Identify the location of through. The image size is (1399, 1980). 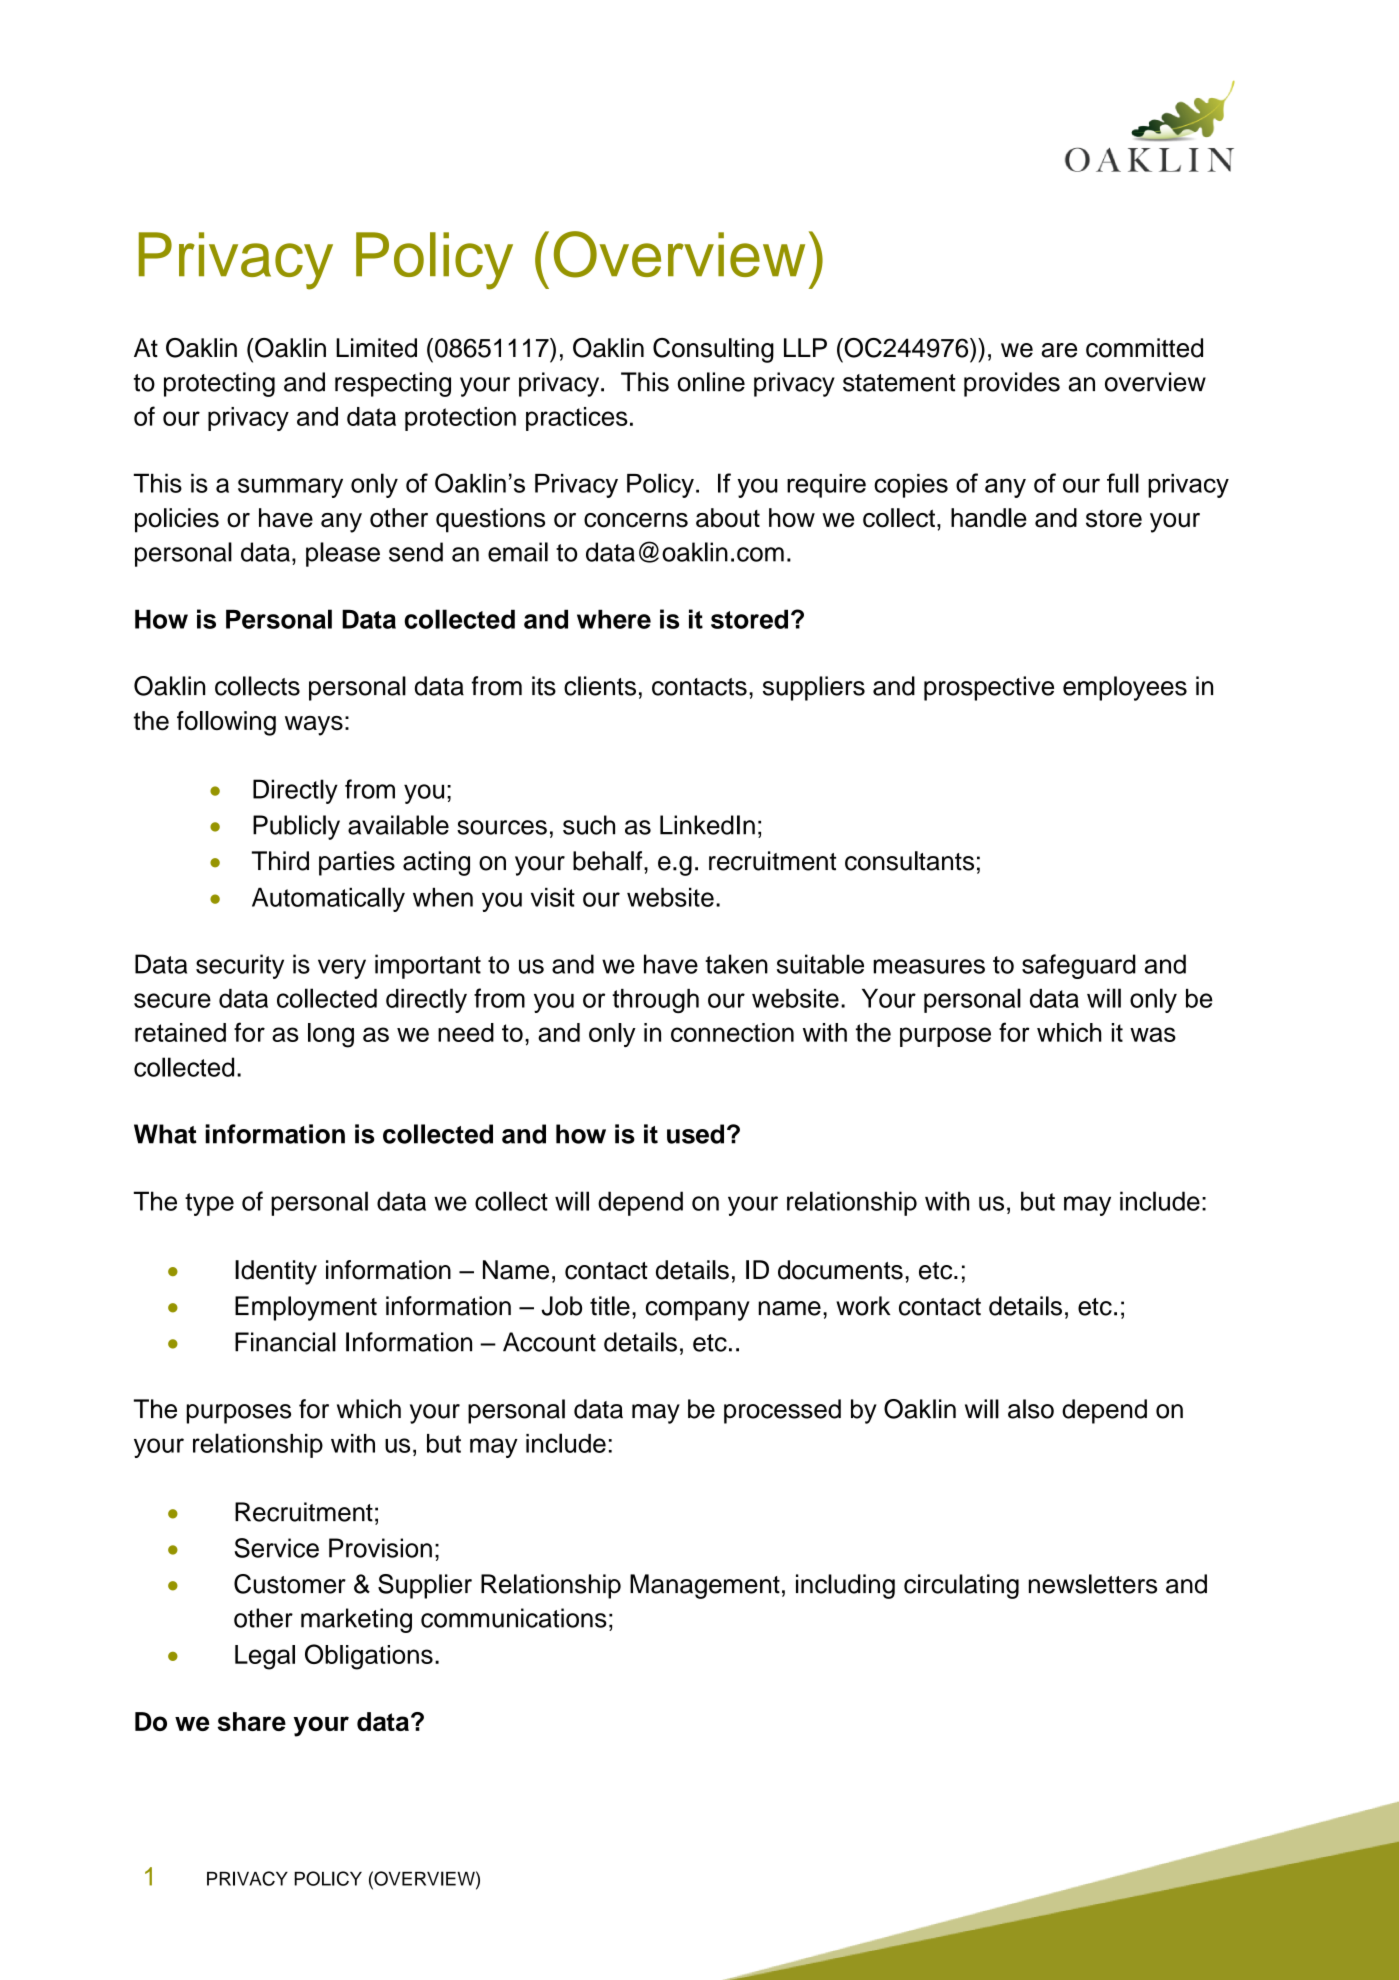
(655, 1001).
